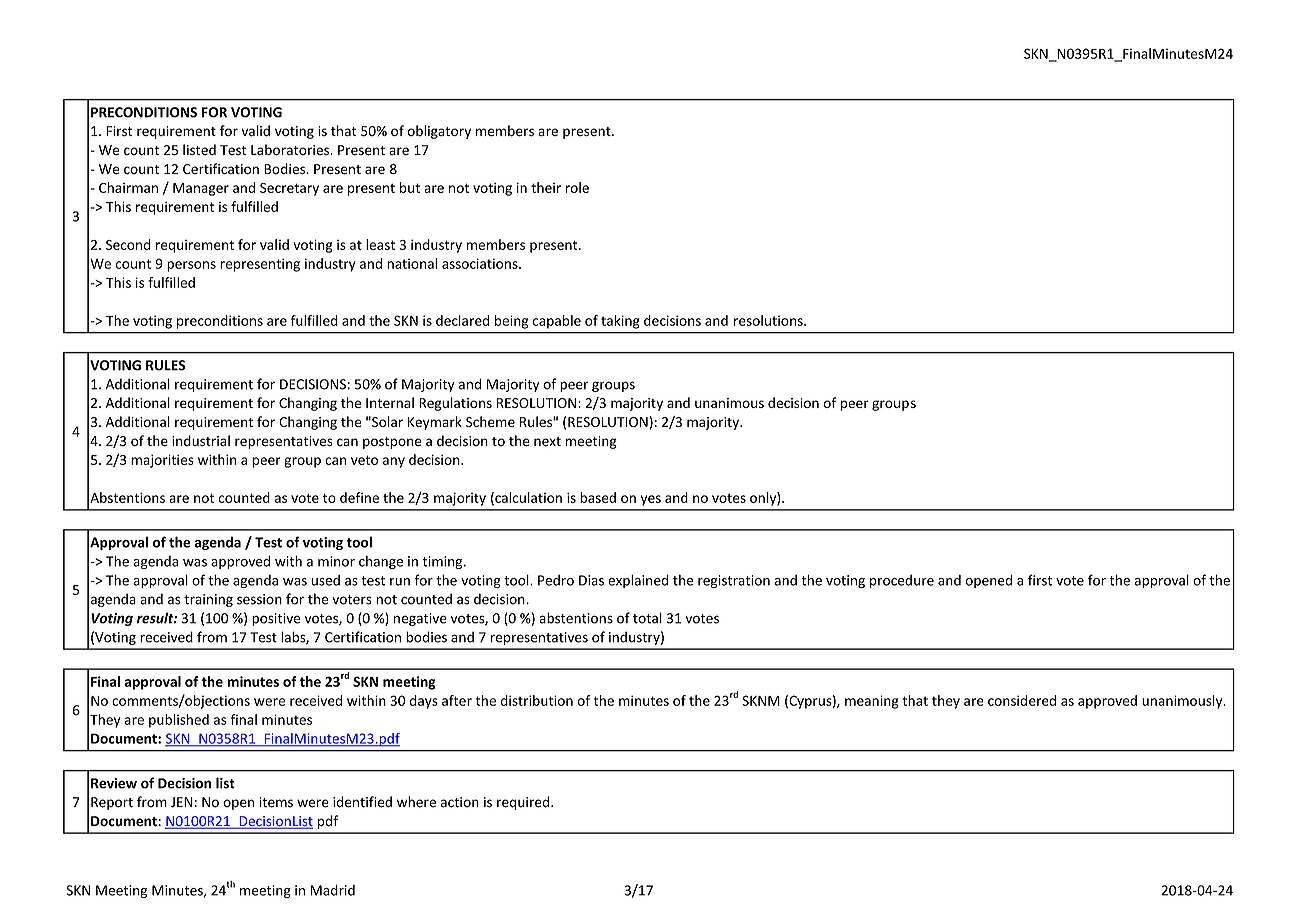 Image resolution: width=1308 pixels, height=924 pixels. I want to click on procedure, so click(902, 581).
